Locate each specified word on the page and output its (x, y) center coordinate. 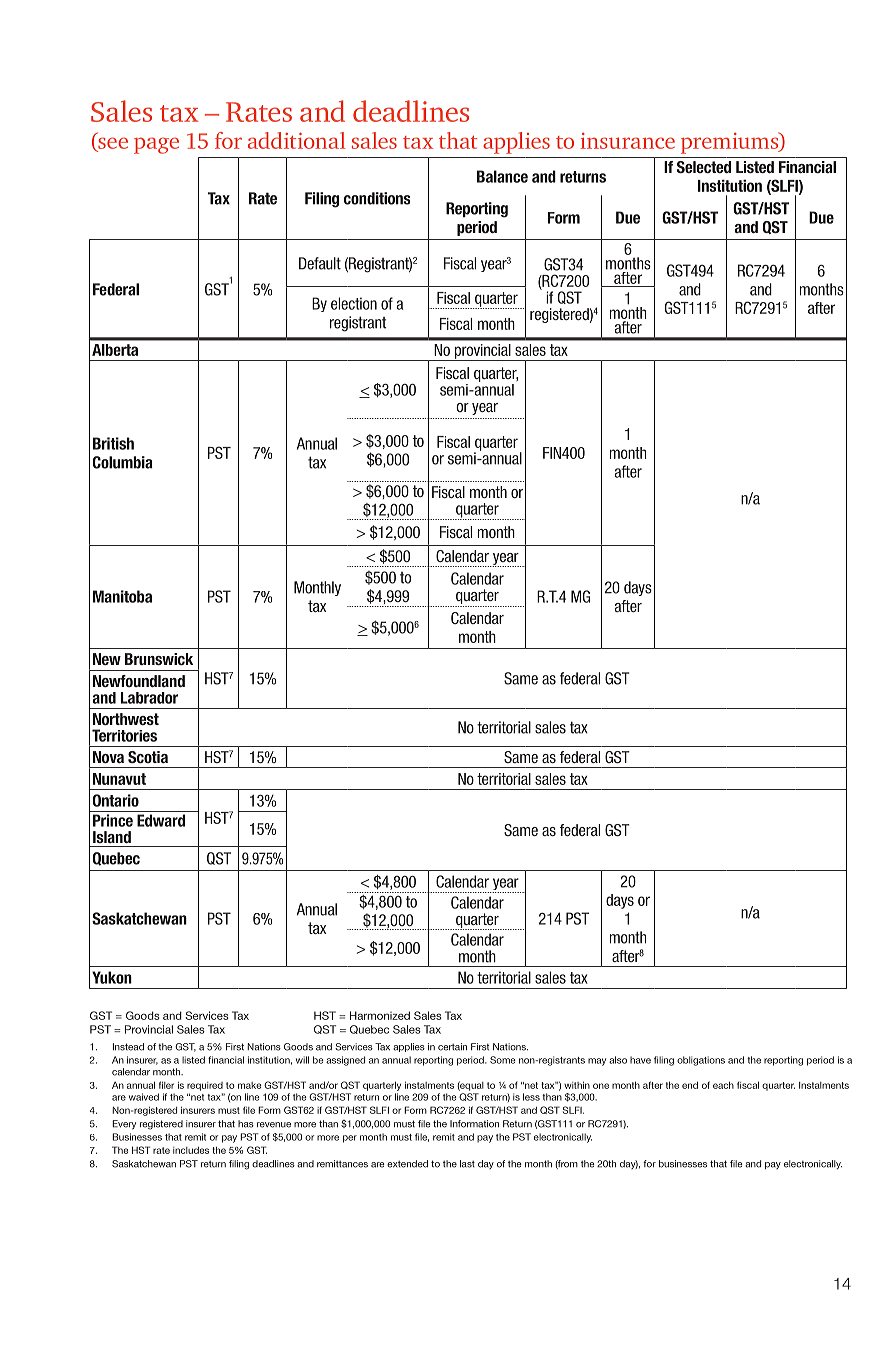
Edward (161, 820)
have (640, 1060)
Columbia (122, 462)
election (354, 303)
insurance (627, 141)
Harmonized (380, 1015)
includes (191, 1150)
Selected (704, 167)
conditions (377, 198)
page (156, 145)
